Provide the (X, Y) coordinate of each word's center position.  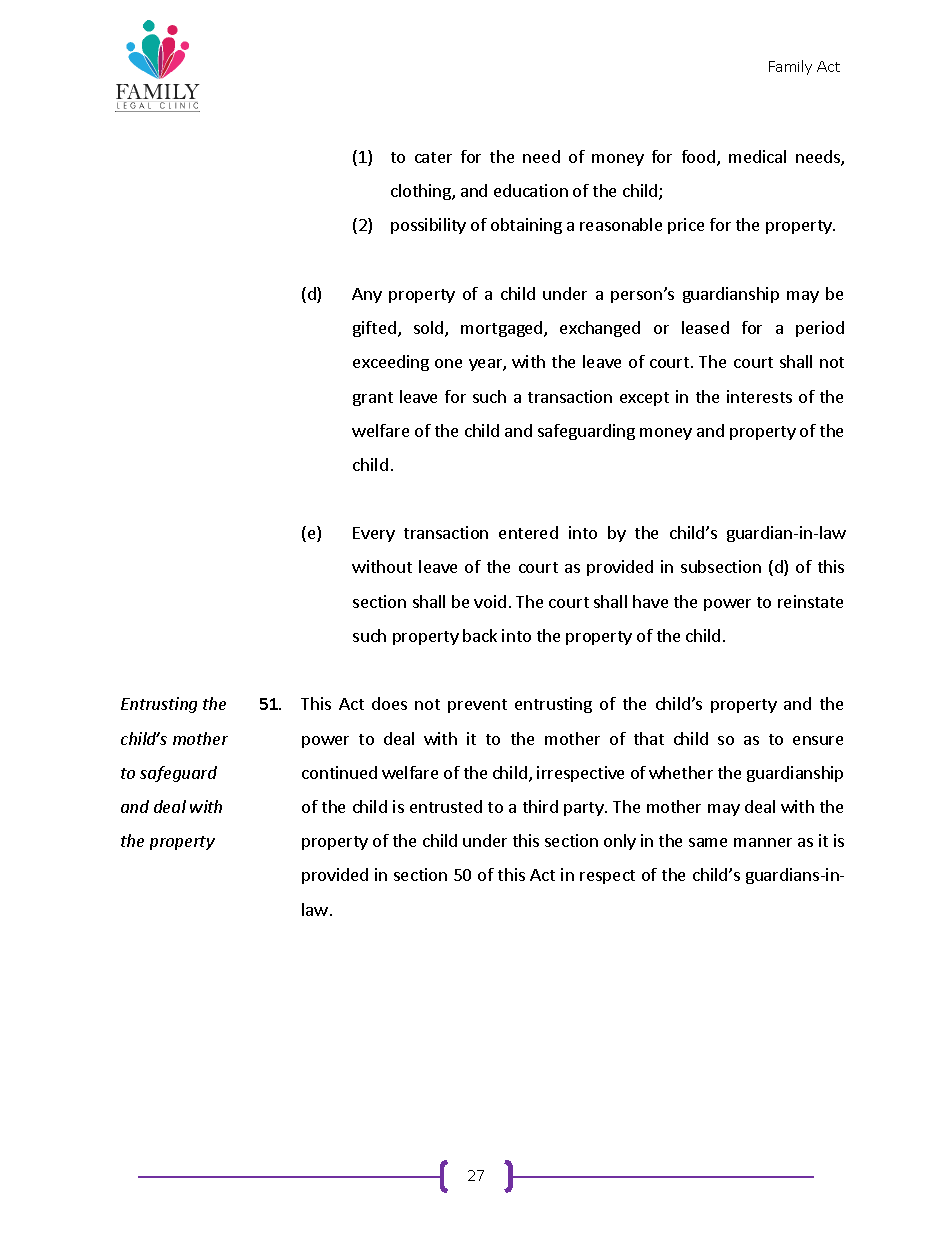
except (644, 399)
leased (705, 327)
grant (373, 399)
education (531, 190)
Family (790, 67)
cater (433, 157)
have (650, 601)
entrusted (446, 806)
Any (367, 295)
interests (759, 396)
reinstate (810, 601)
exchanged (600, 329)
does (389, 703)
